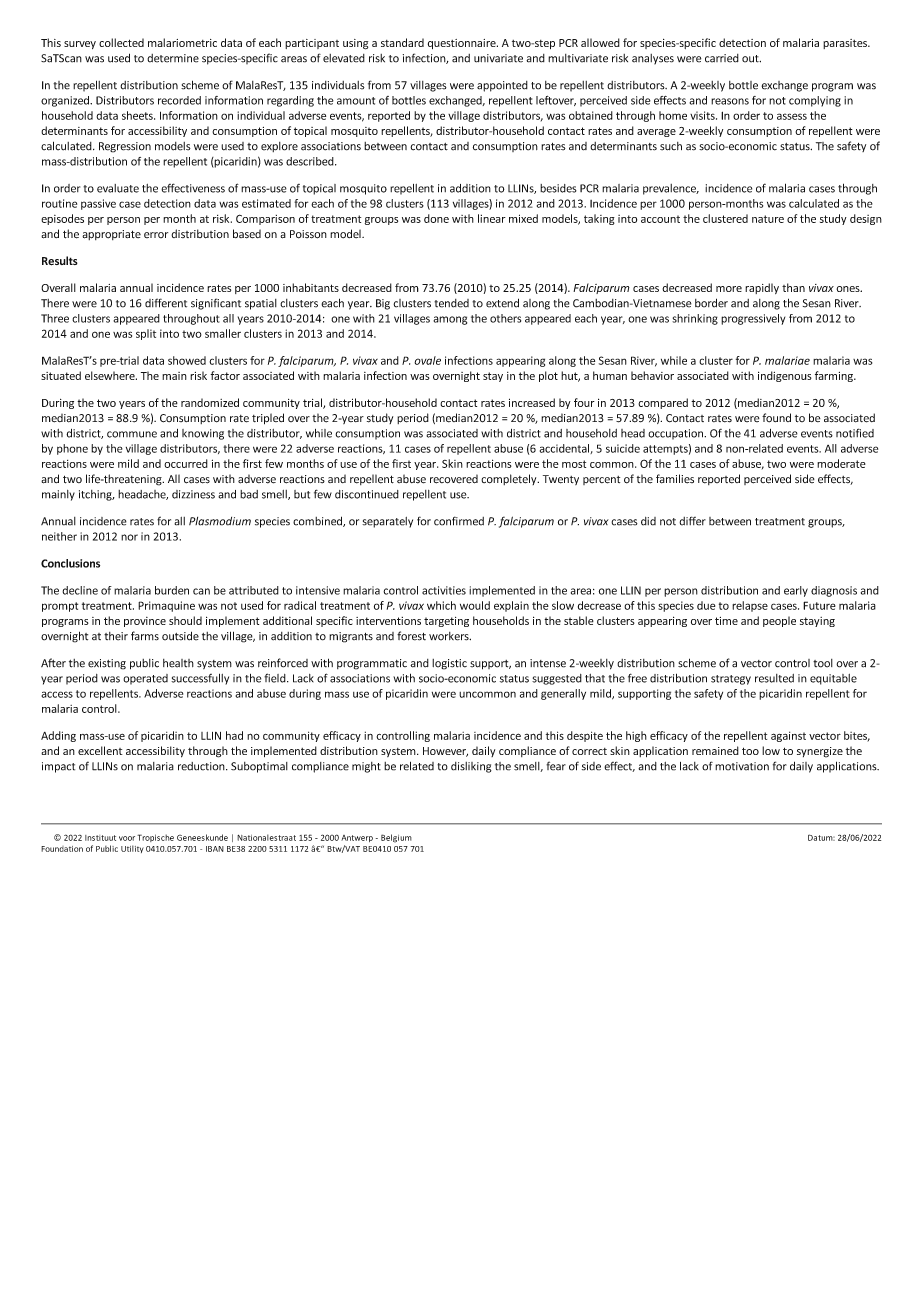 Image resolution: width=924 pixels, height=1308 pixels. Describe the element at coordinates (449, 664) in the screenshot. I see `logistic` at that location.
